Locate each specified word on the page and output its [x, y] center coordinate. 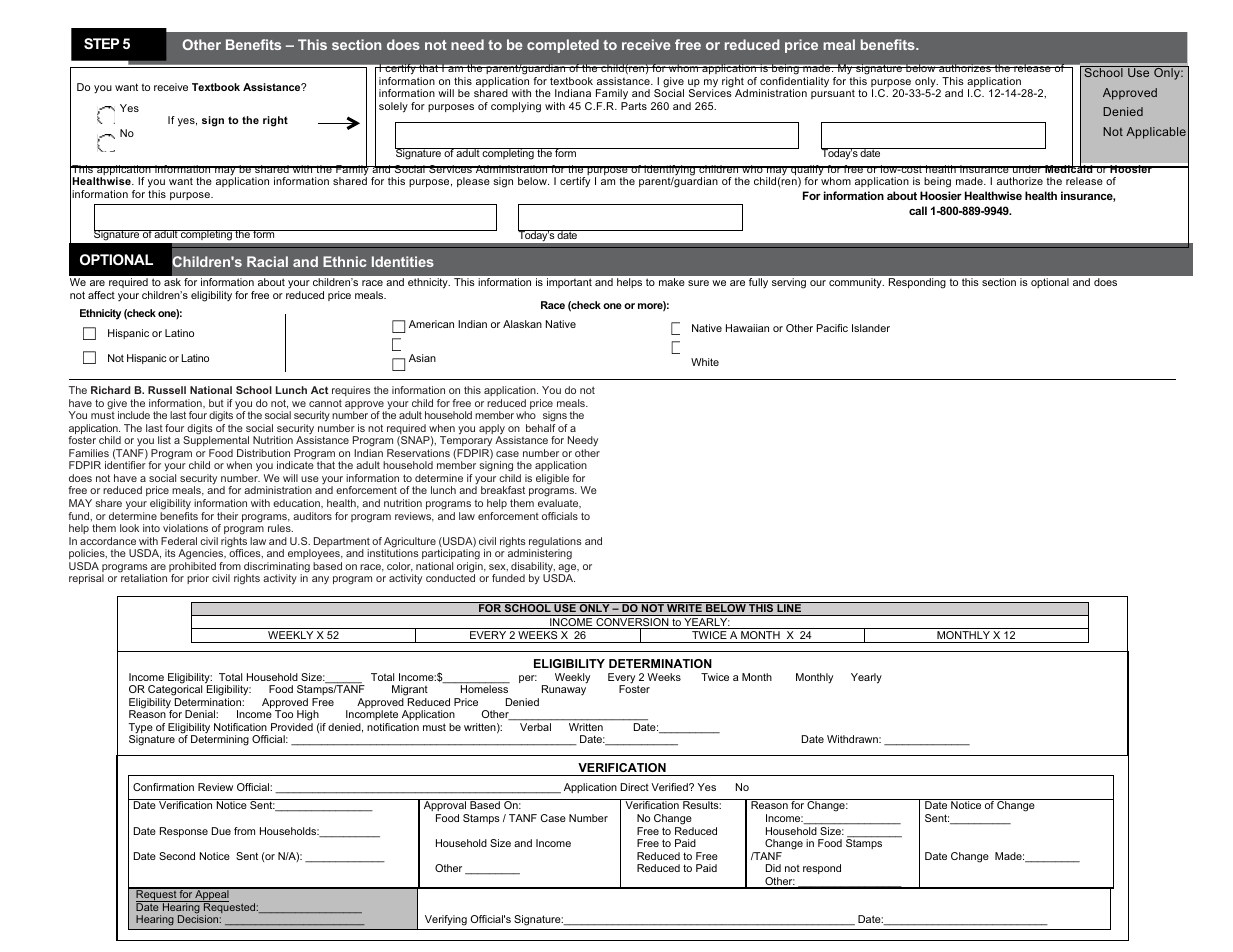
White [705, 362]
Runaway [564, 689]
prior [198, 579]
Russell [167, 390]
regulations [555, 543]
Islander [871, 328]
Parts [634, 106]
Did [773, 868]
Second [177, 856]
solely [393, 107]
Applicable [1156, 133]
